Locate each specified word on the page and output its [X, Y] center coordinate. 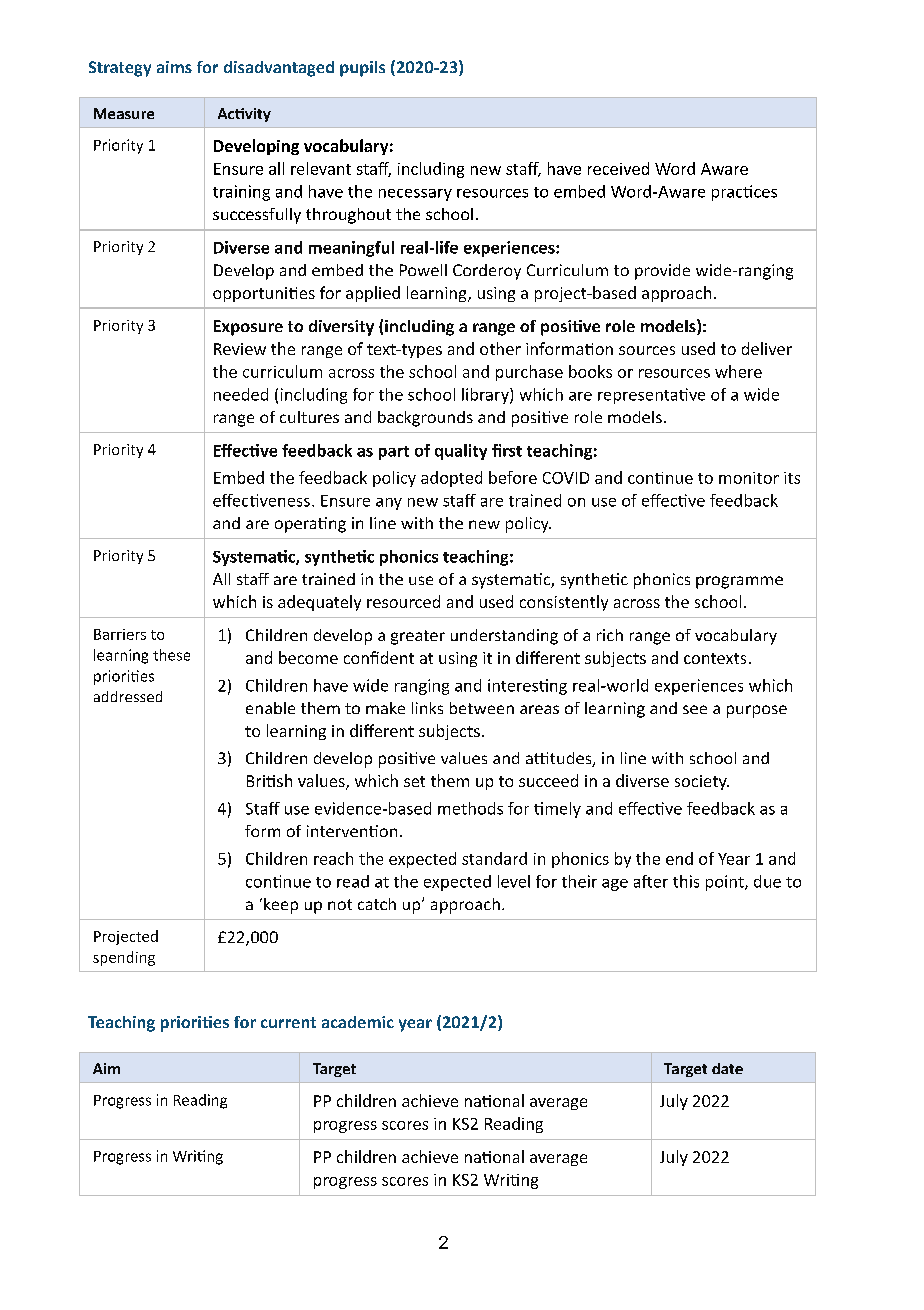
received [618, 168]
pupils [362, 69]
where [738, 371]
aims [174, 67]
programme [739, 582]
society [702, 782]
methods [470, 808]
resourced [403, 601]
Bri [257, 781]
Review [240, 349]
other [500, 348]
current [288, 1022]
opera [297, 526]
